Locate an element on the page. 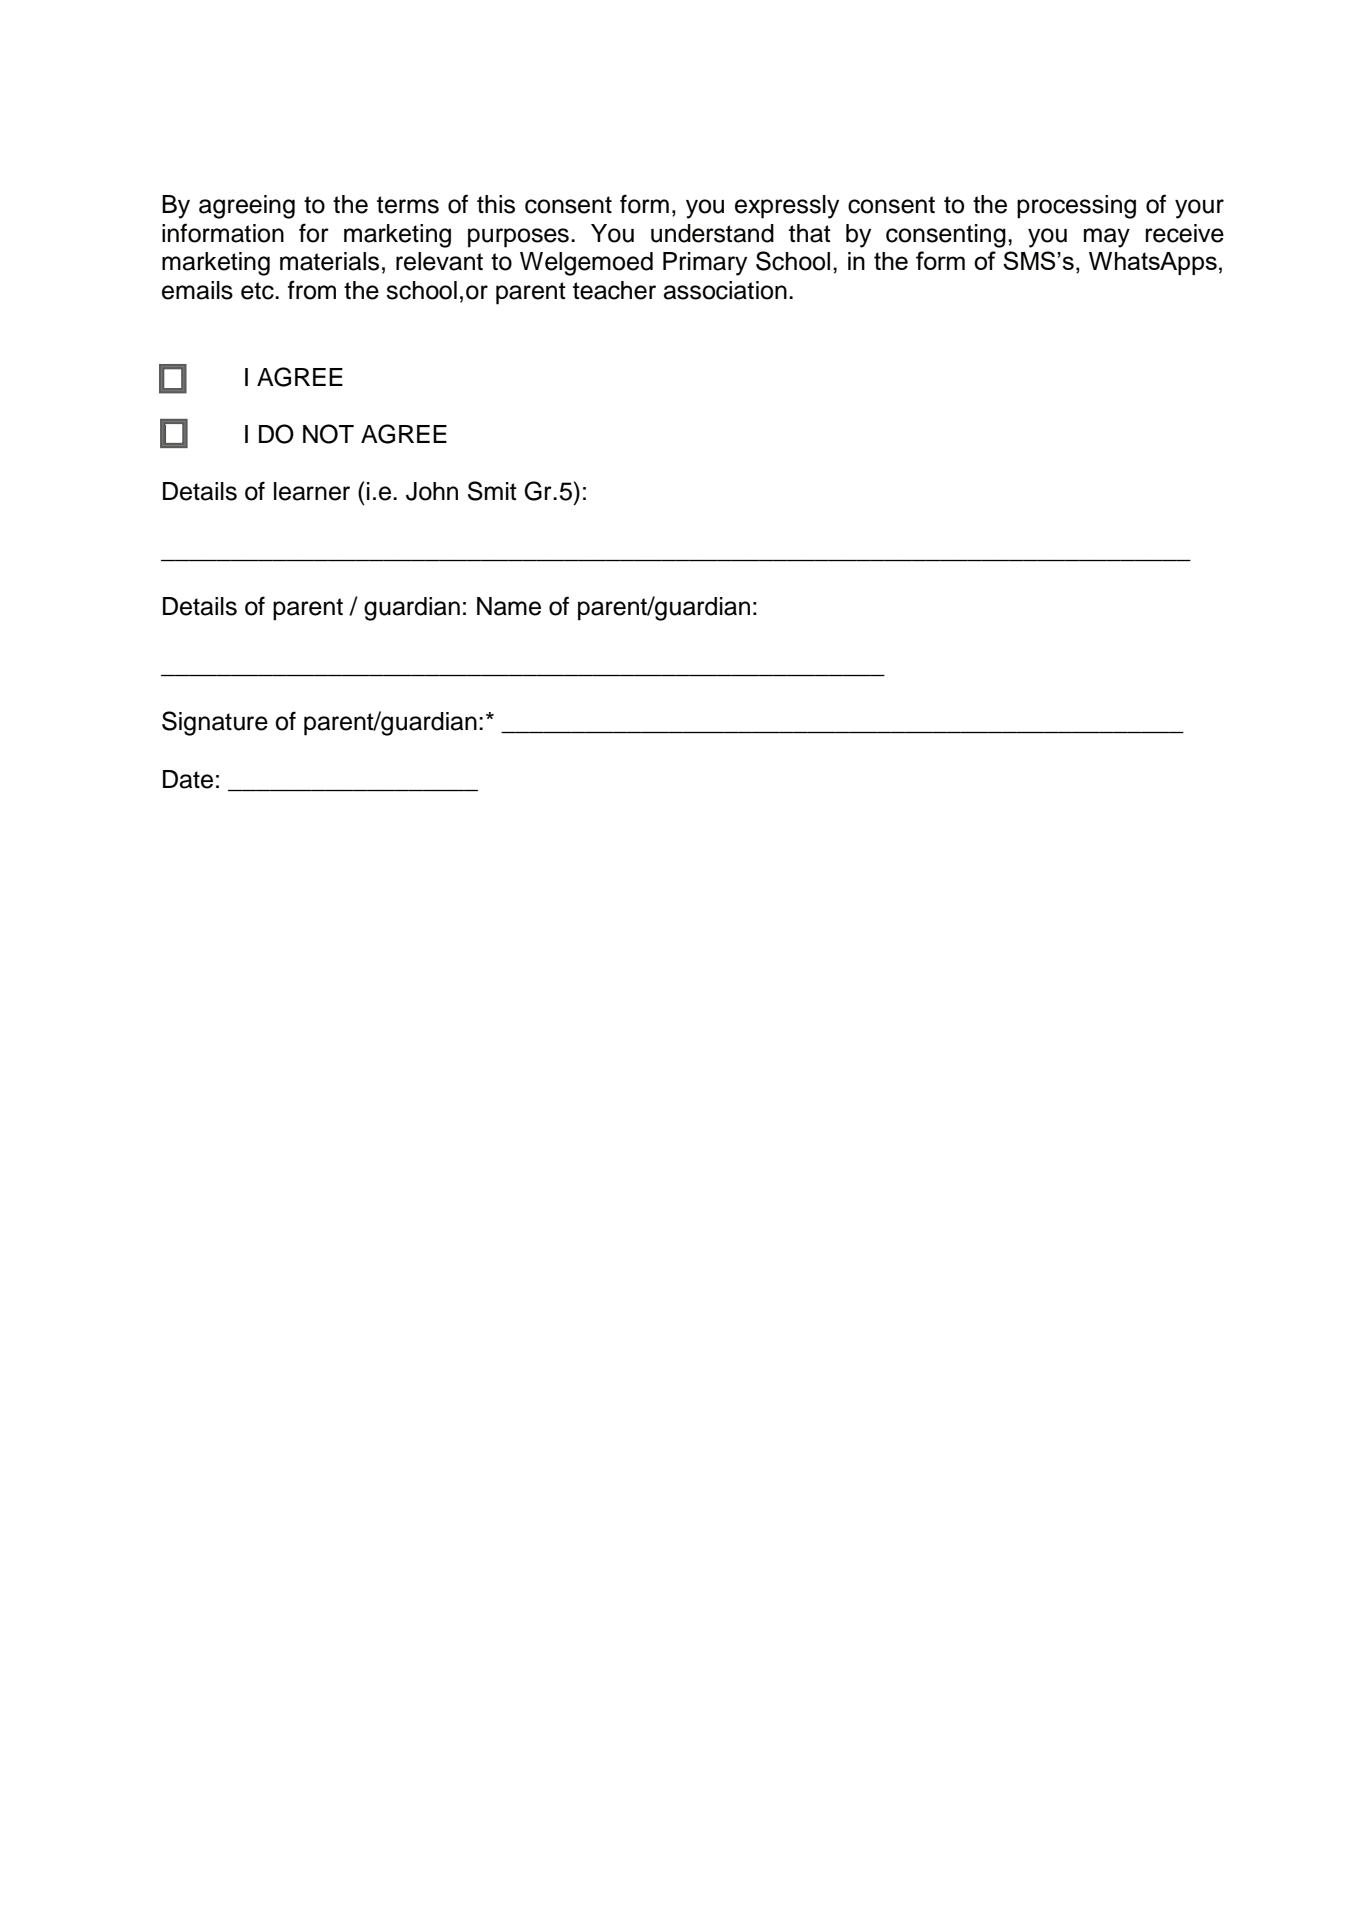  Signature is located at coordinates (215, 723).
